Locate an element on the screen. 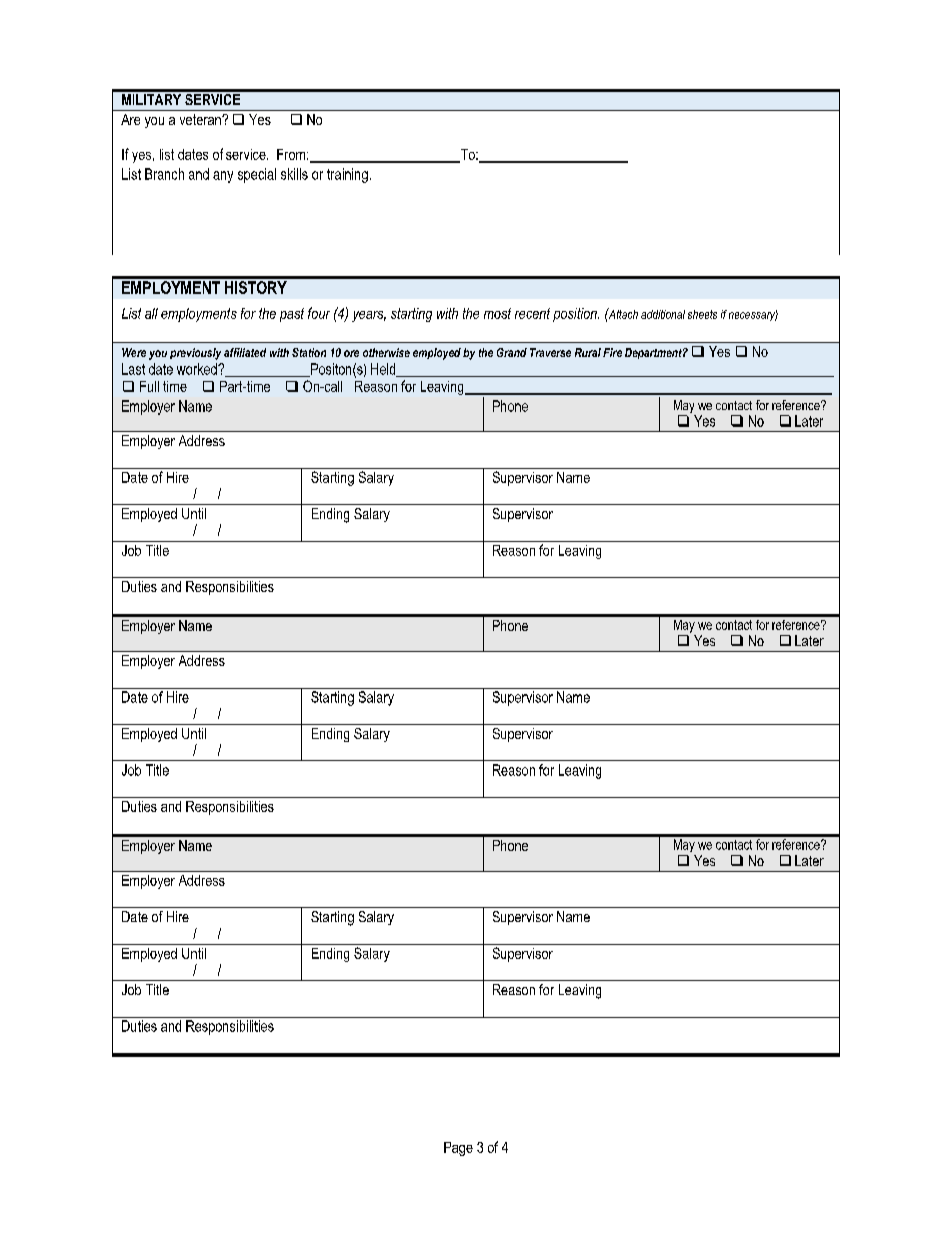 Image resolution: width=952 pixels, height=1233 pixels. training is located at coordinates (347, 175).
